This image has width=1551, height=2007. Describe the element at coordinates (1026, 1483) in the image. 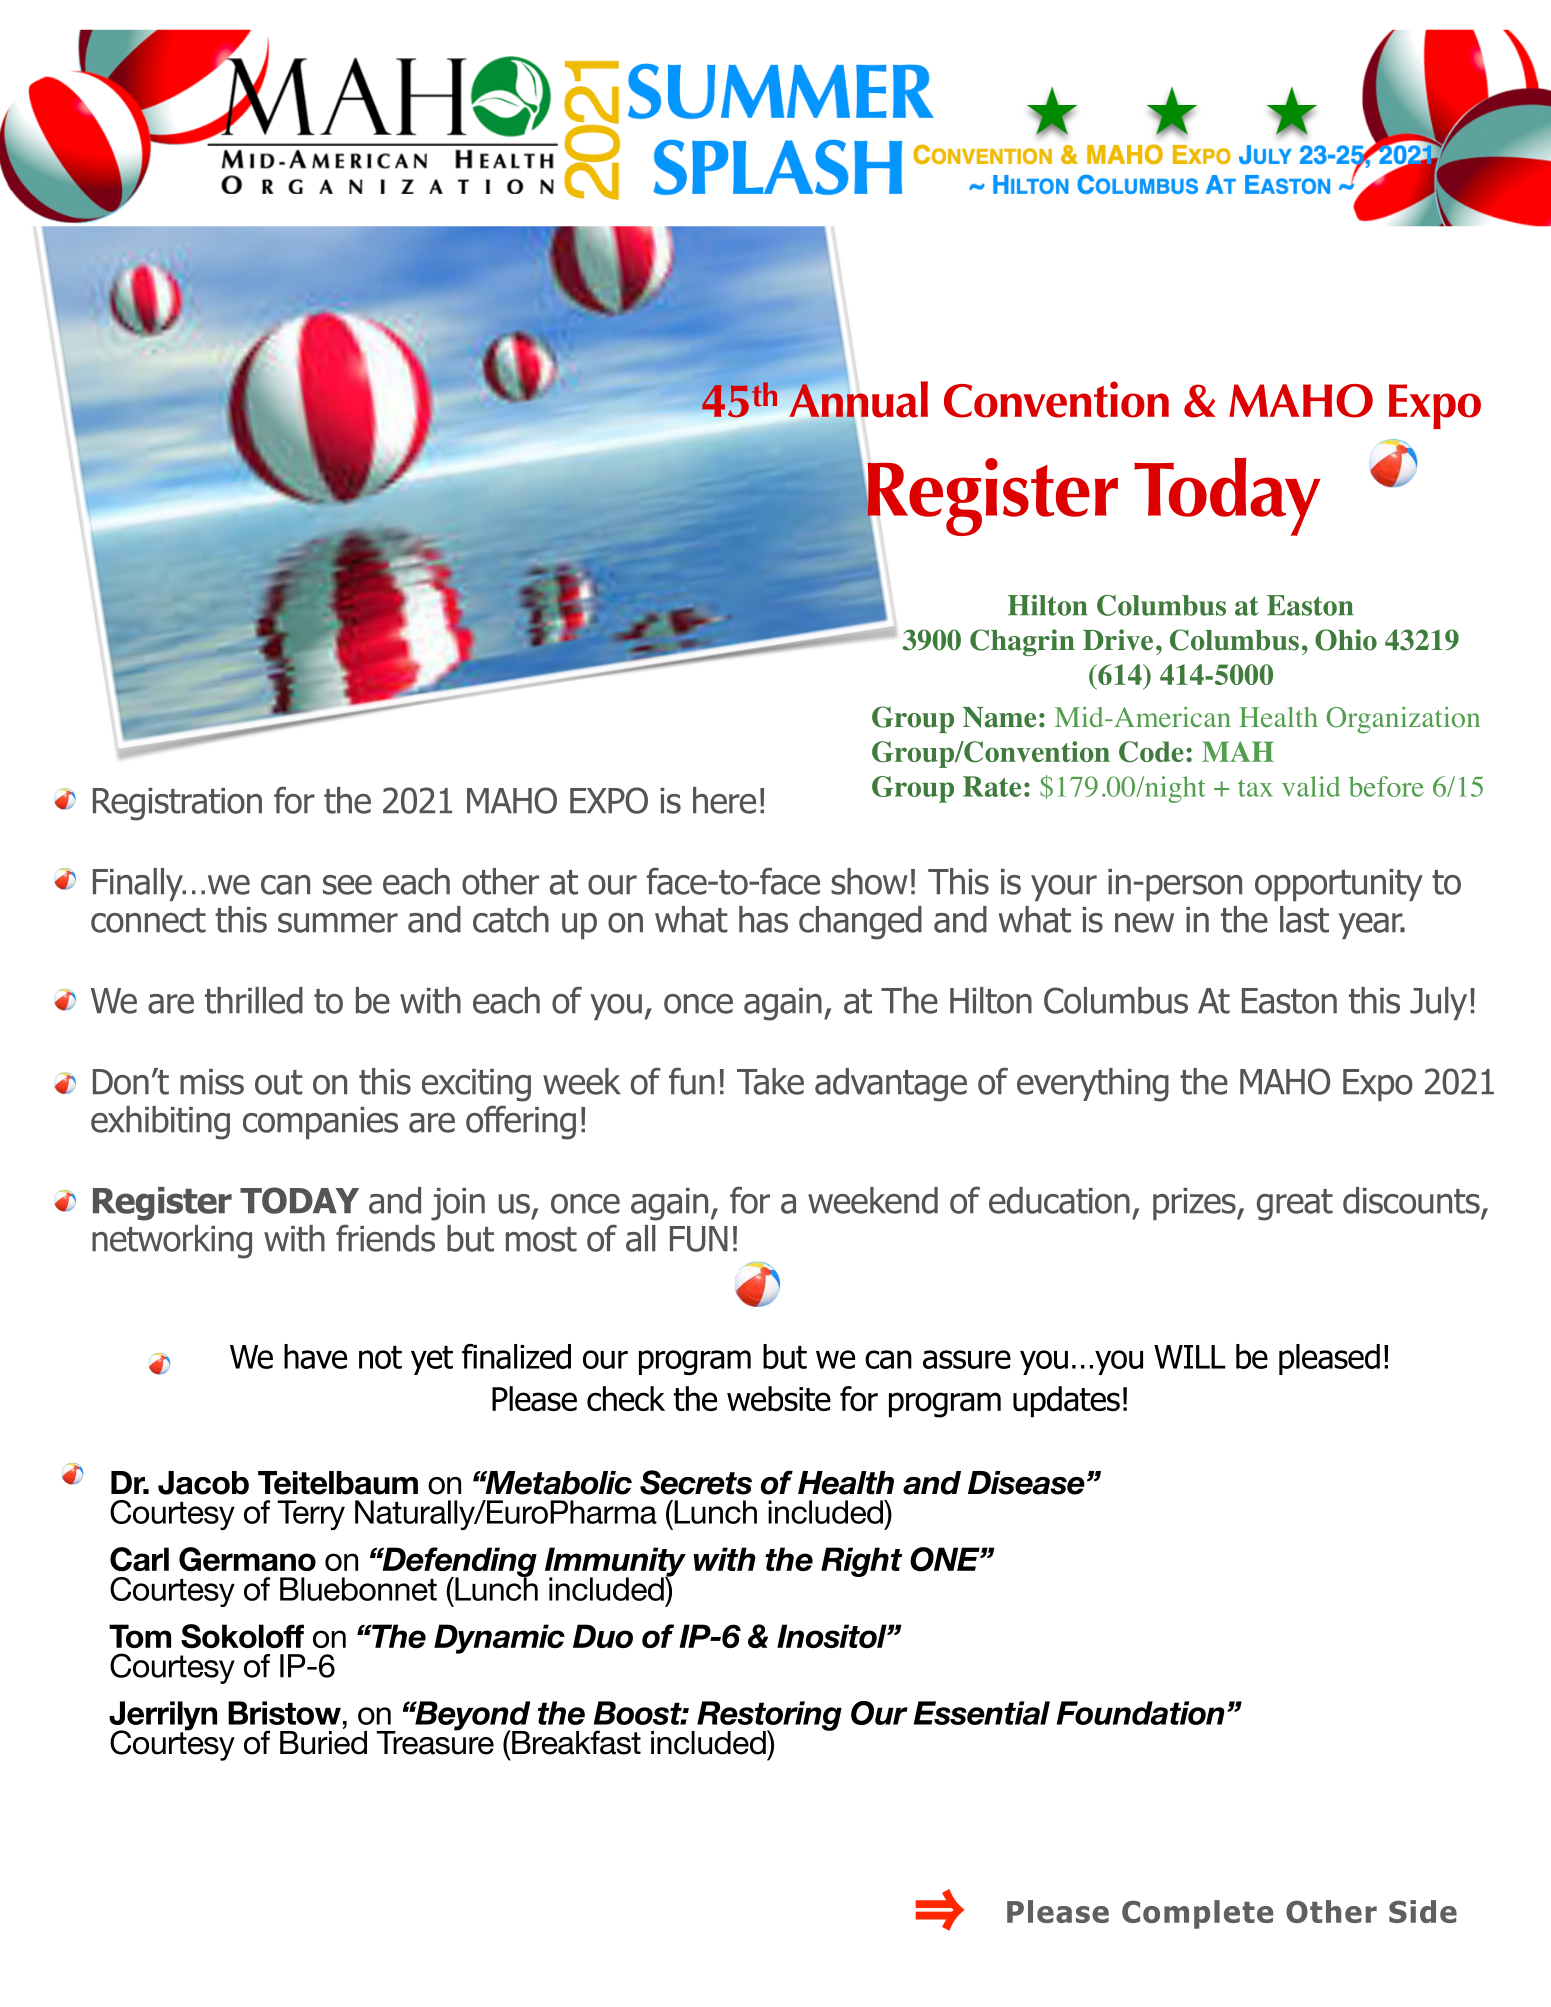

I see `Disease` at that location.
